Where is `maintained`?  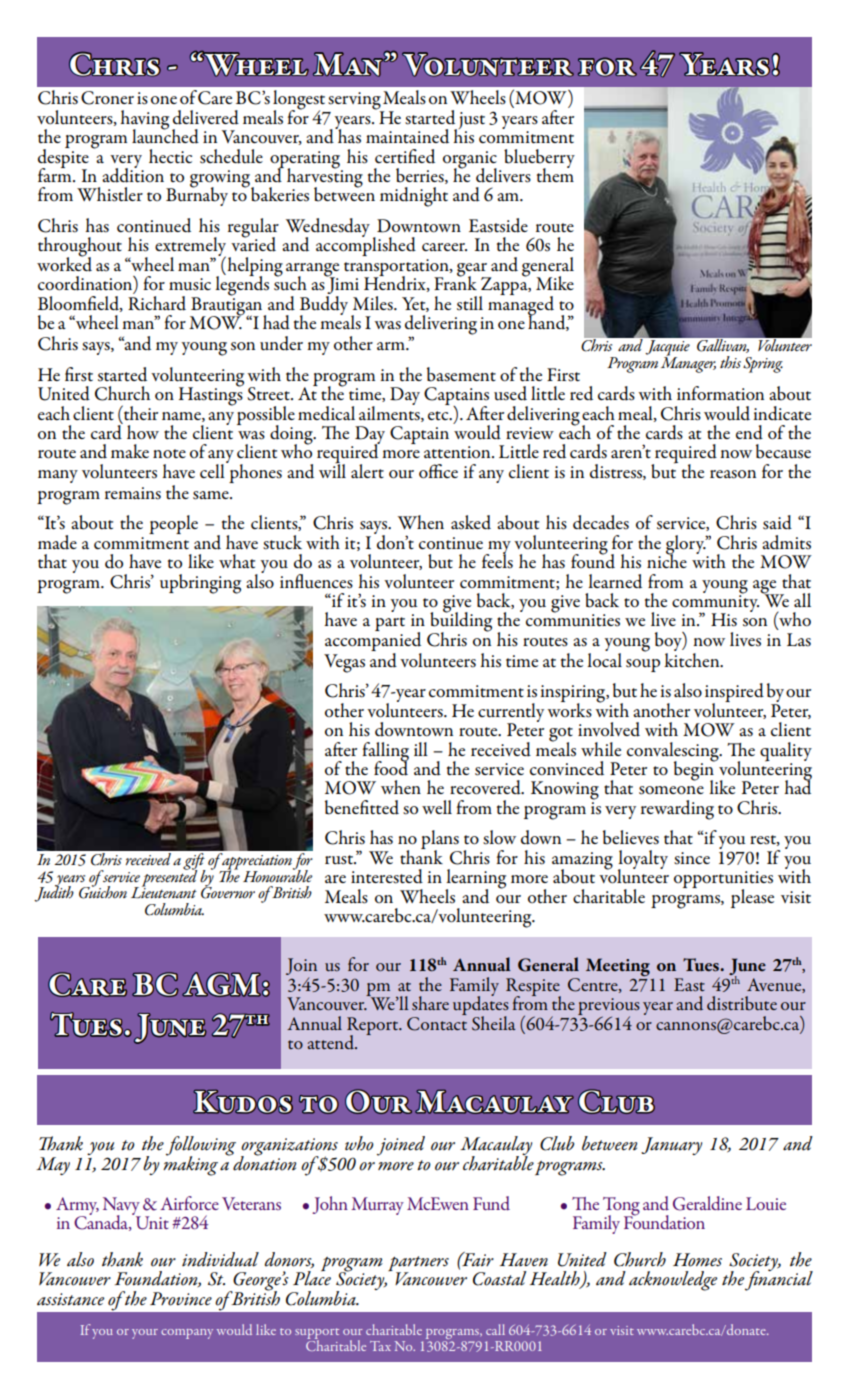 maintained is located at coordinates (407, 136).
